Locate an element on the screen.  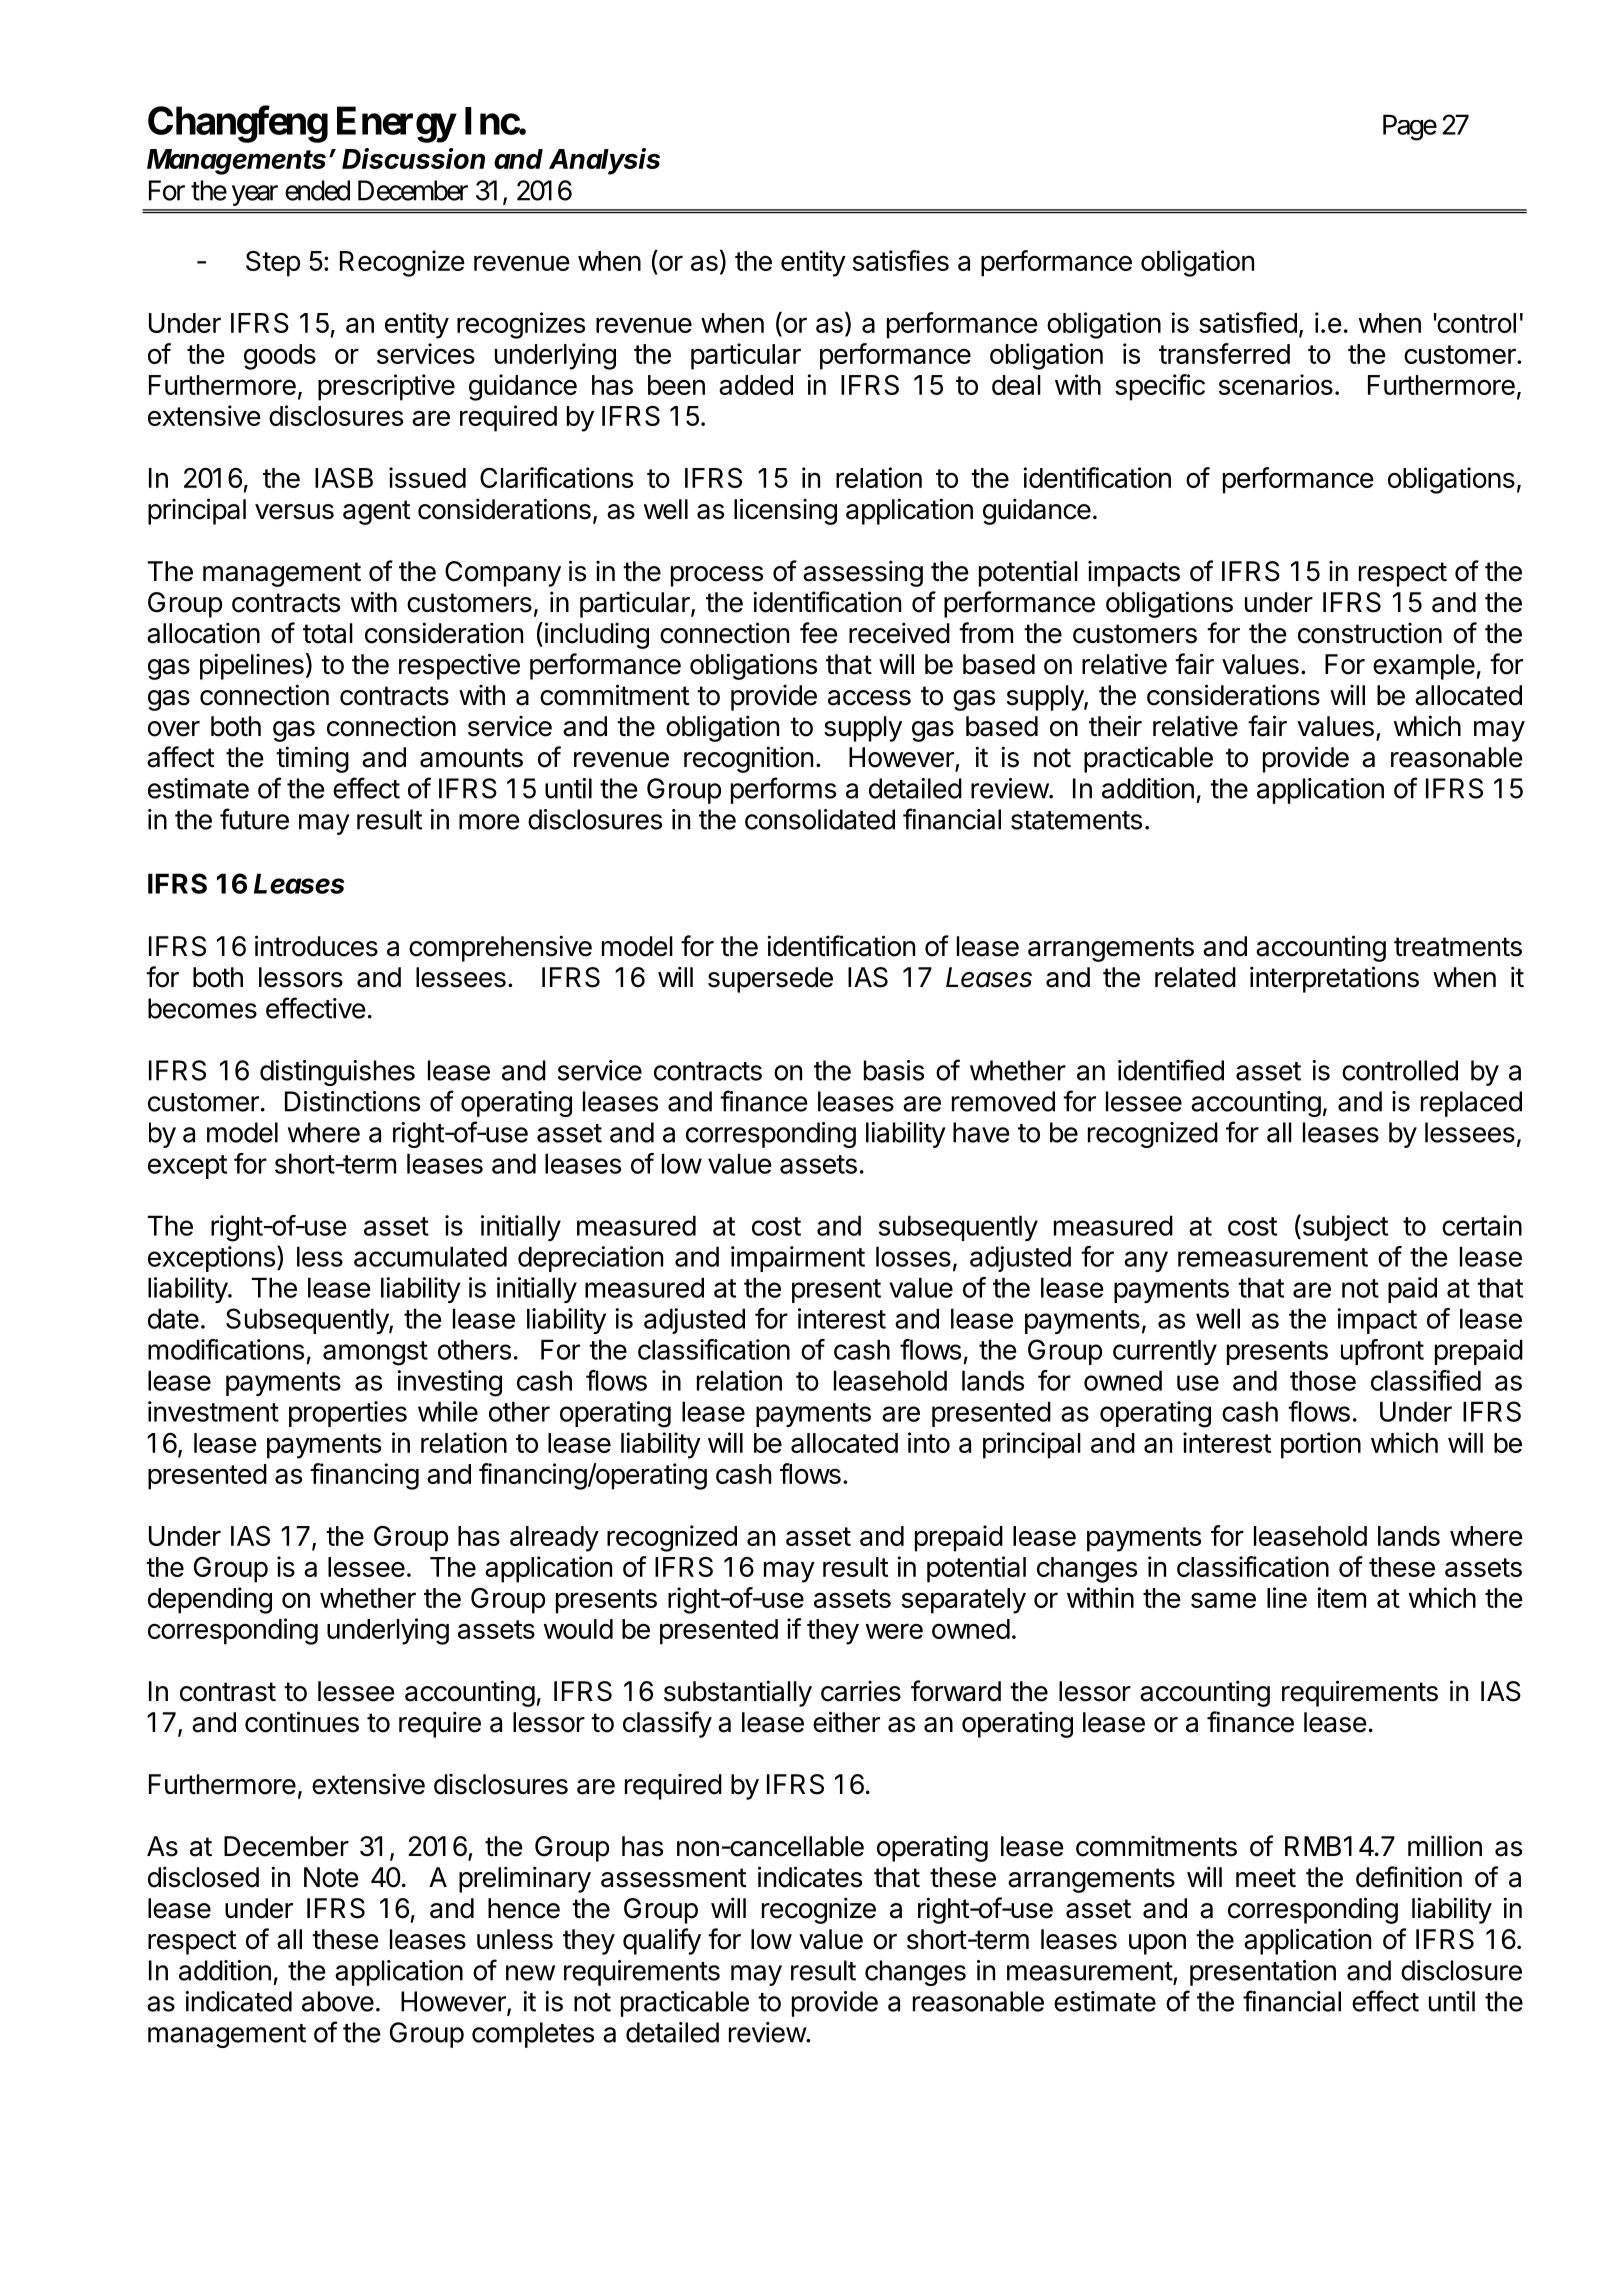
total is located at coordinates (328, 633).
